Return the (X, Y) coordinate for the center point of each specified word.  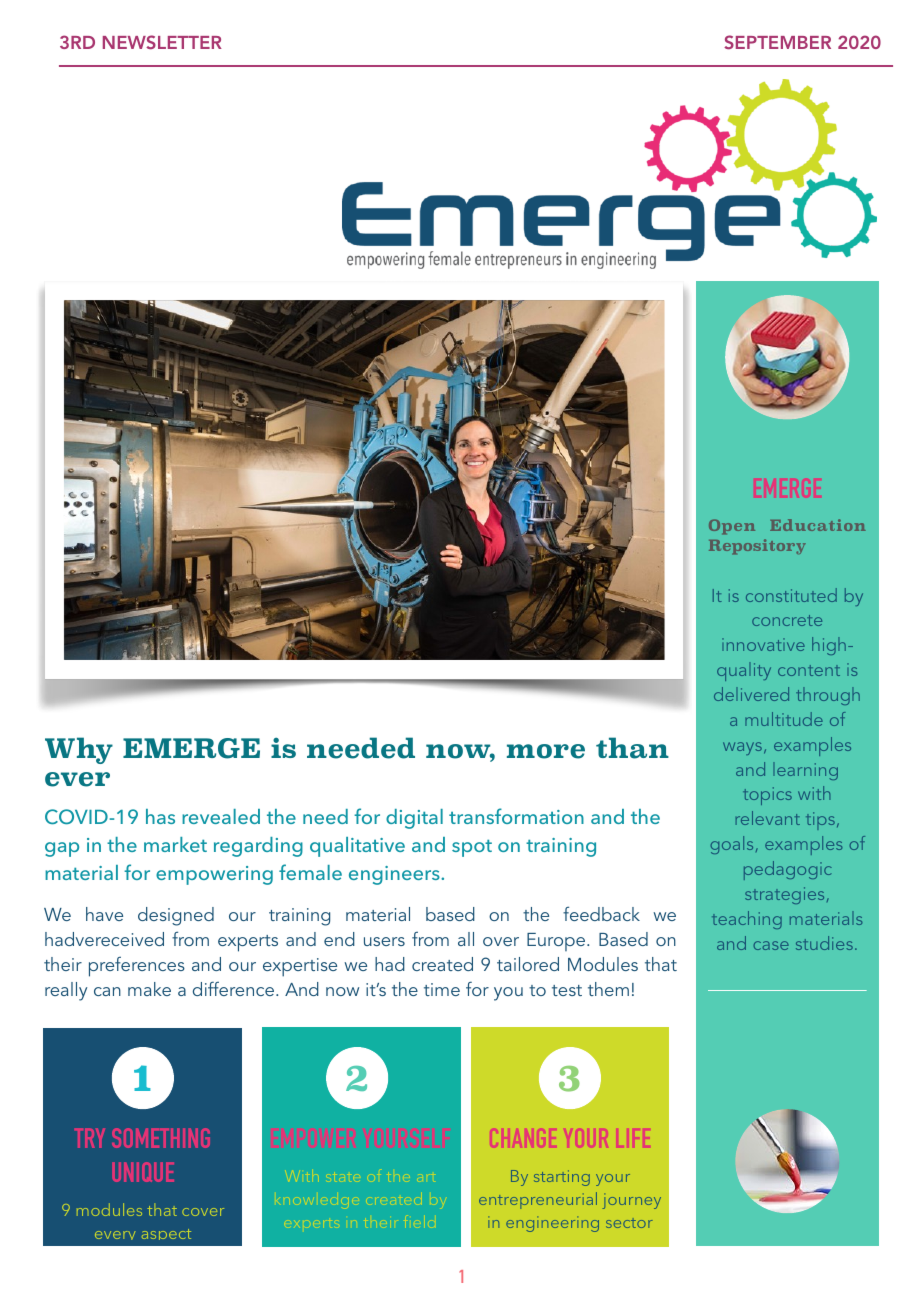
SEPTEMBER (777, 42)
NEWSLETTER (162, 42)
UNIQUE (143, 1172)
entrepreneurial (538, 1200)
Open (732, 526)
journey (631, 1201)
